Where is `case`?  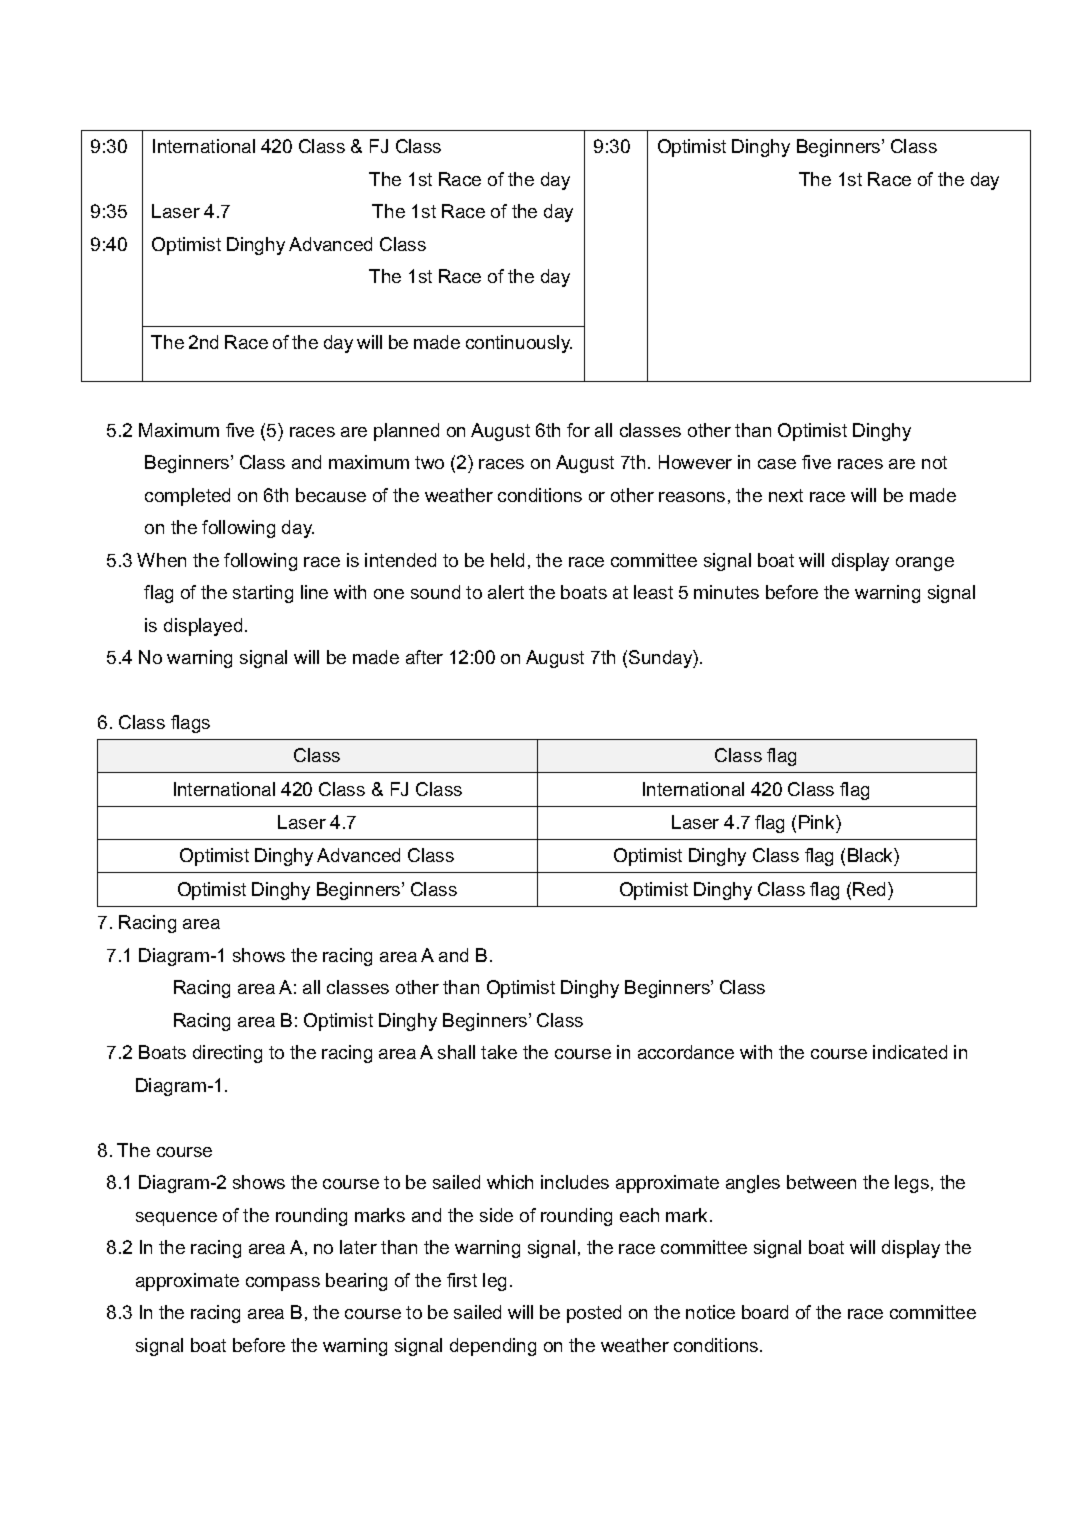
case is located at coordinates (777, 464).
